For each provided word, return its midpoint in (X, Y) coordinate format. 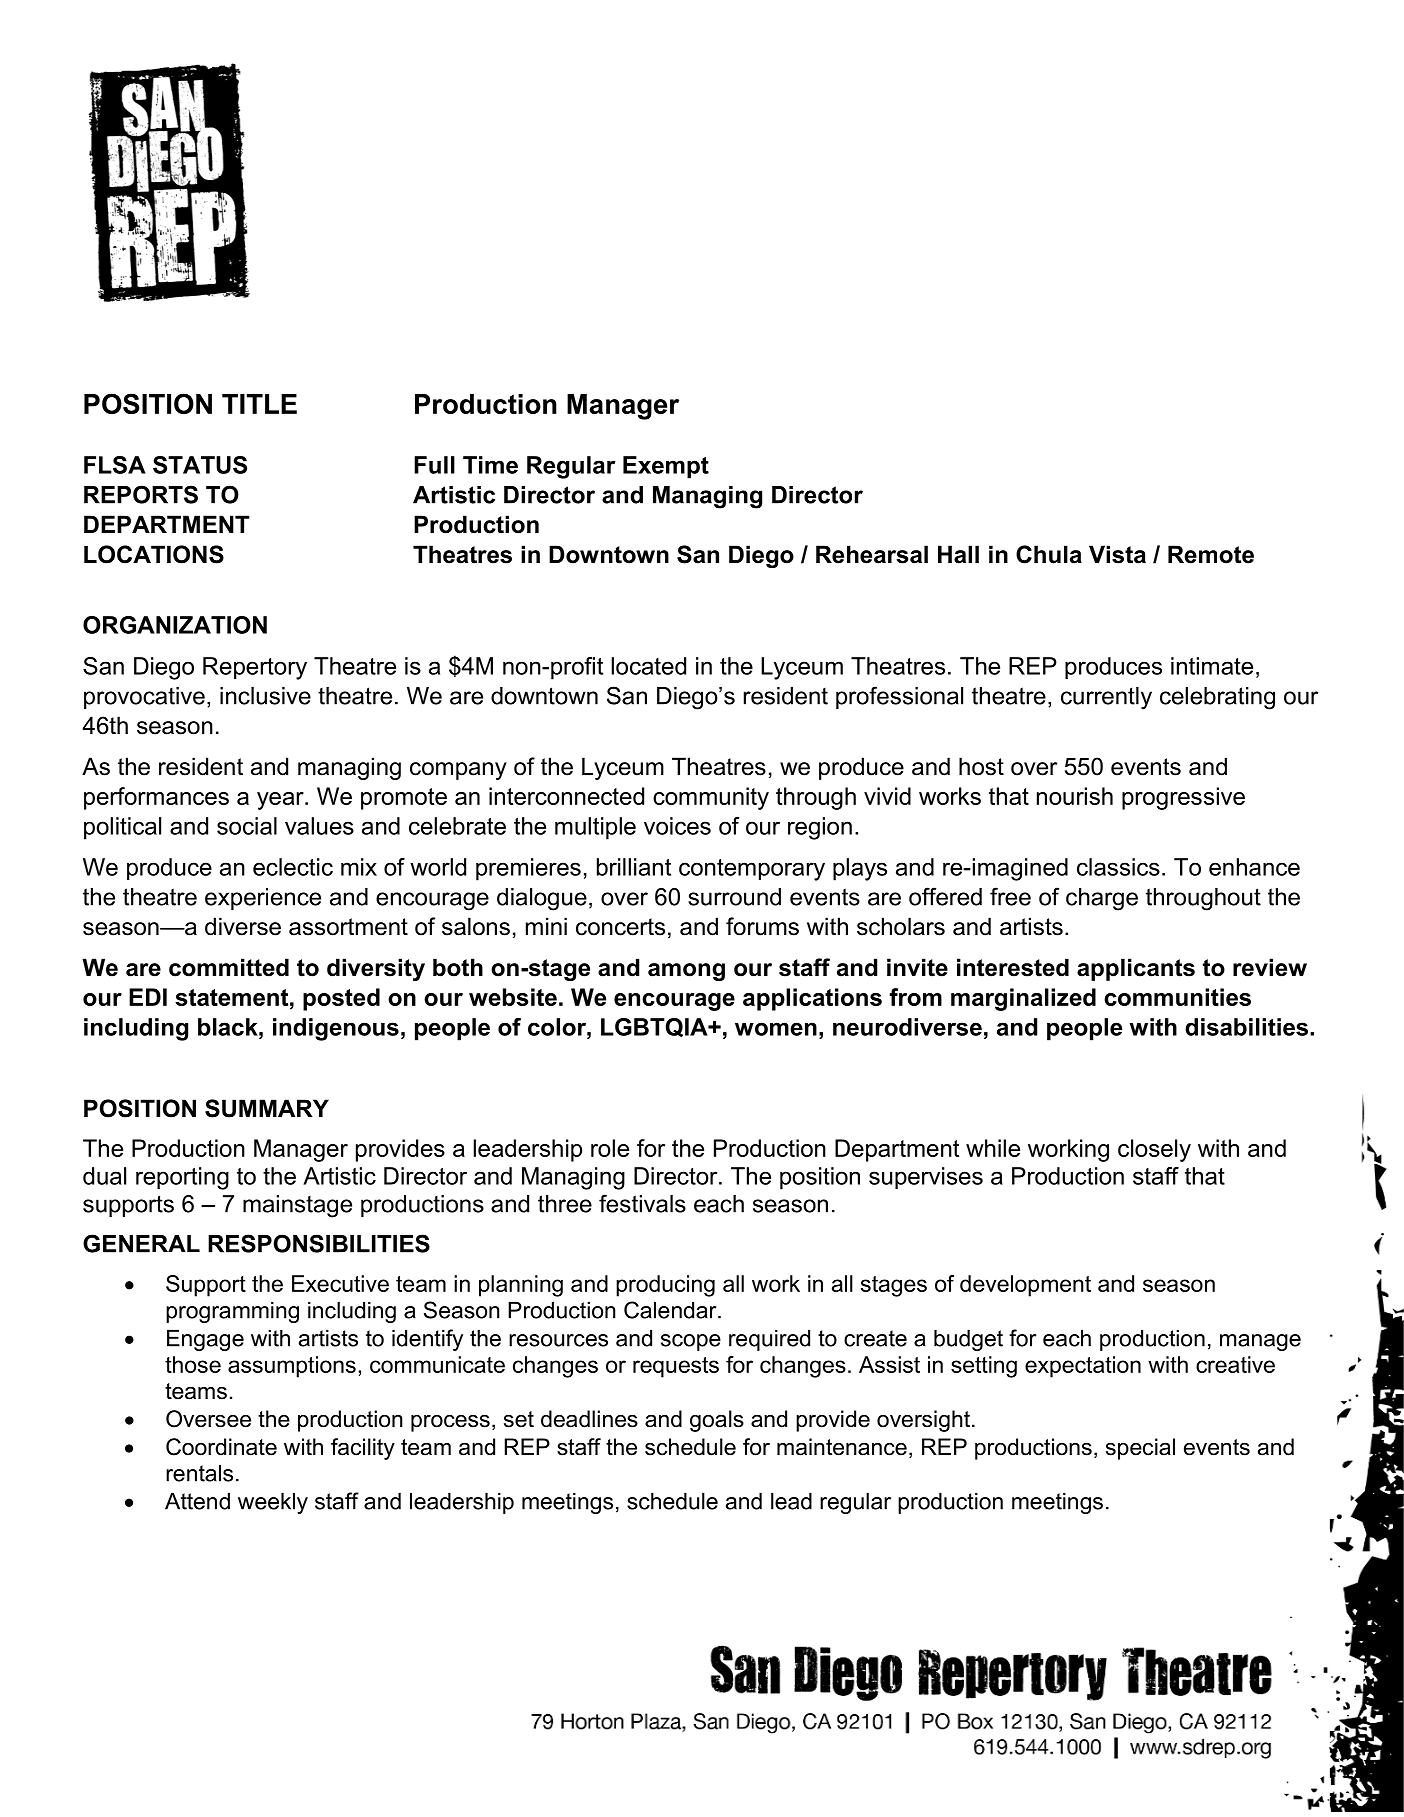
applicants (1136, 969)
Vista (1117, 554)
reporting (182, 1178)
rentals (199, 1473)
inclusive (265, 696)
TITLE (259, 404)
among (686, 972)
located (648, 666)
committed (229, 967)
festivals (642, 1203)
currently (1106, 698)
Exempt (666, 467)
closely (1154, 1150)
